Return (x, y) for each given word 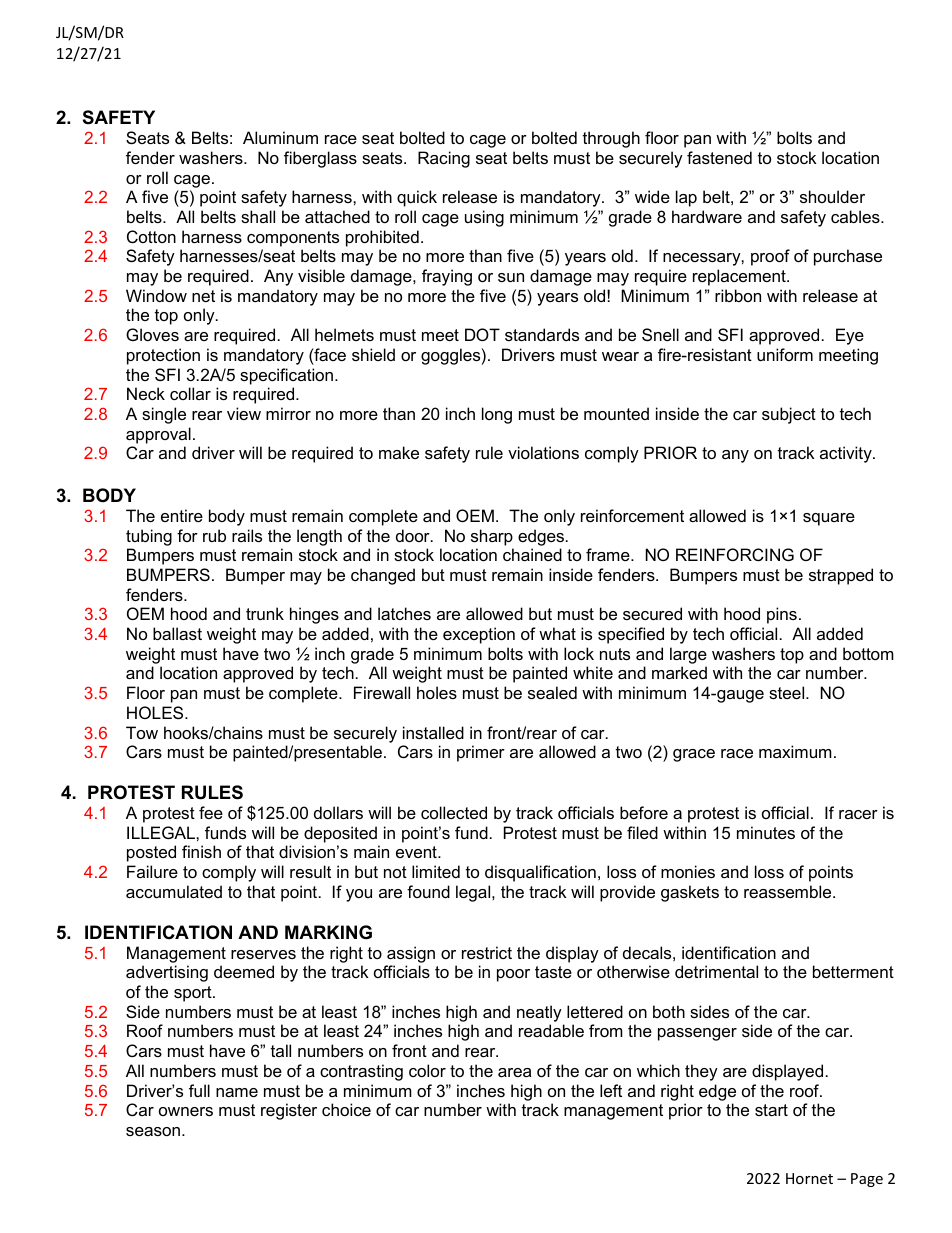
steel (788, 692)
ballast (177, 633)
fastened (719, 157)
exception (479, 635)
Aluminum (280, 137)
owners (186, 1111)
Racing (444, 159)
